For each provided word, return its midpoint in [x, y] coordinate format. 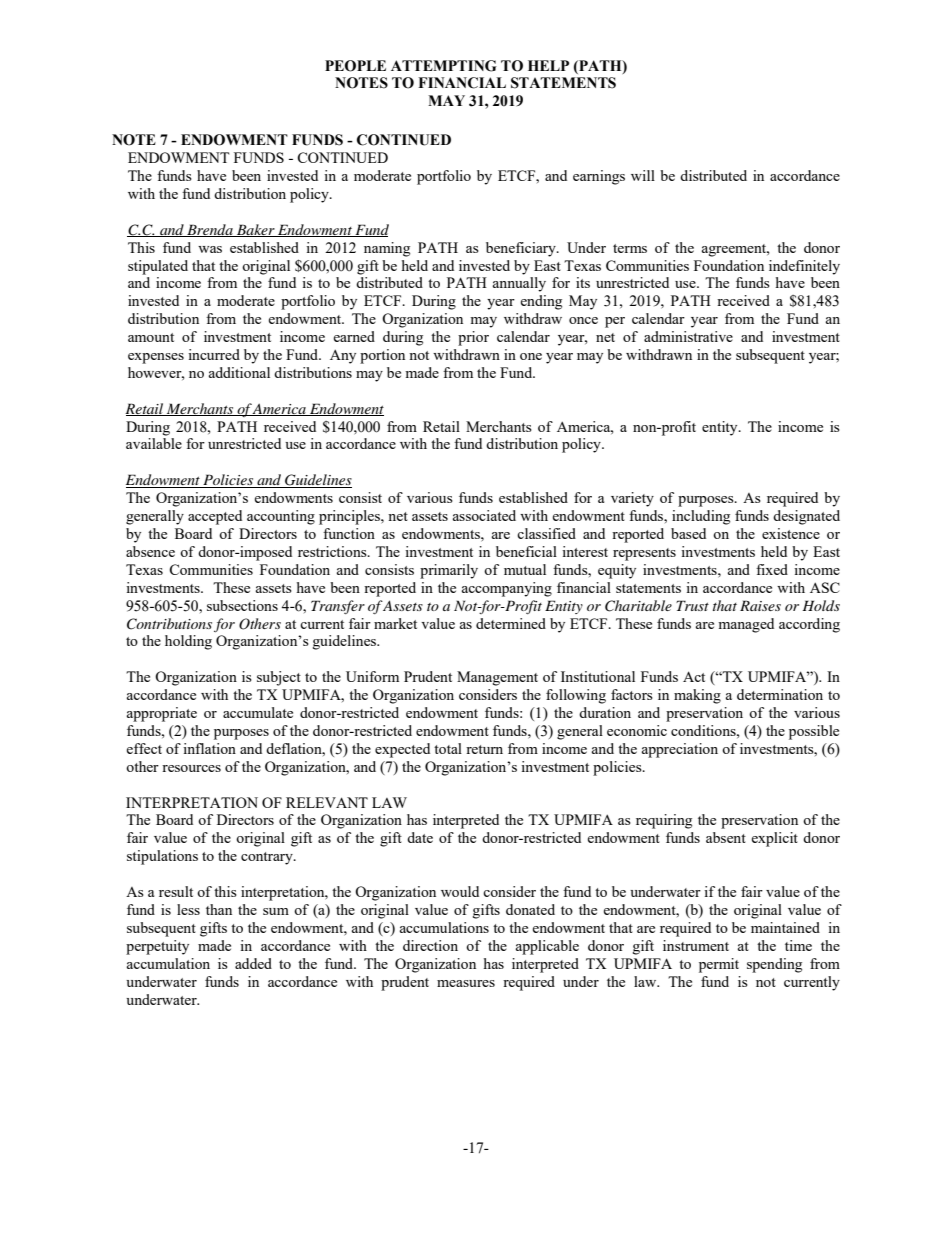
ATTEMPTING [444, 66]
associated [484, 515]
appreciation [680, 750]
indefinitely [804, 267]
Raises [760, 605]
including [701, 517]
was [210, 249]
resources [191, 768]
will [643, 175]
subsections [242, 605]
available [154, 443]
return [484, 749]
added [253, 963]
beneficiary [522, 249]
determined [511, 623]
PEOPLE [355, 66]
